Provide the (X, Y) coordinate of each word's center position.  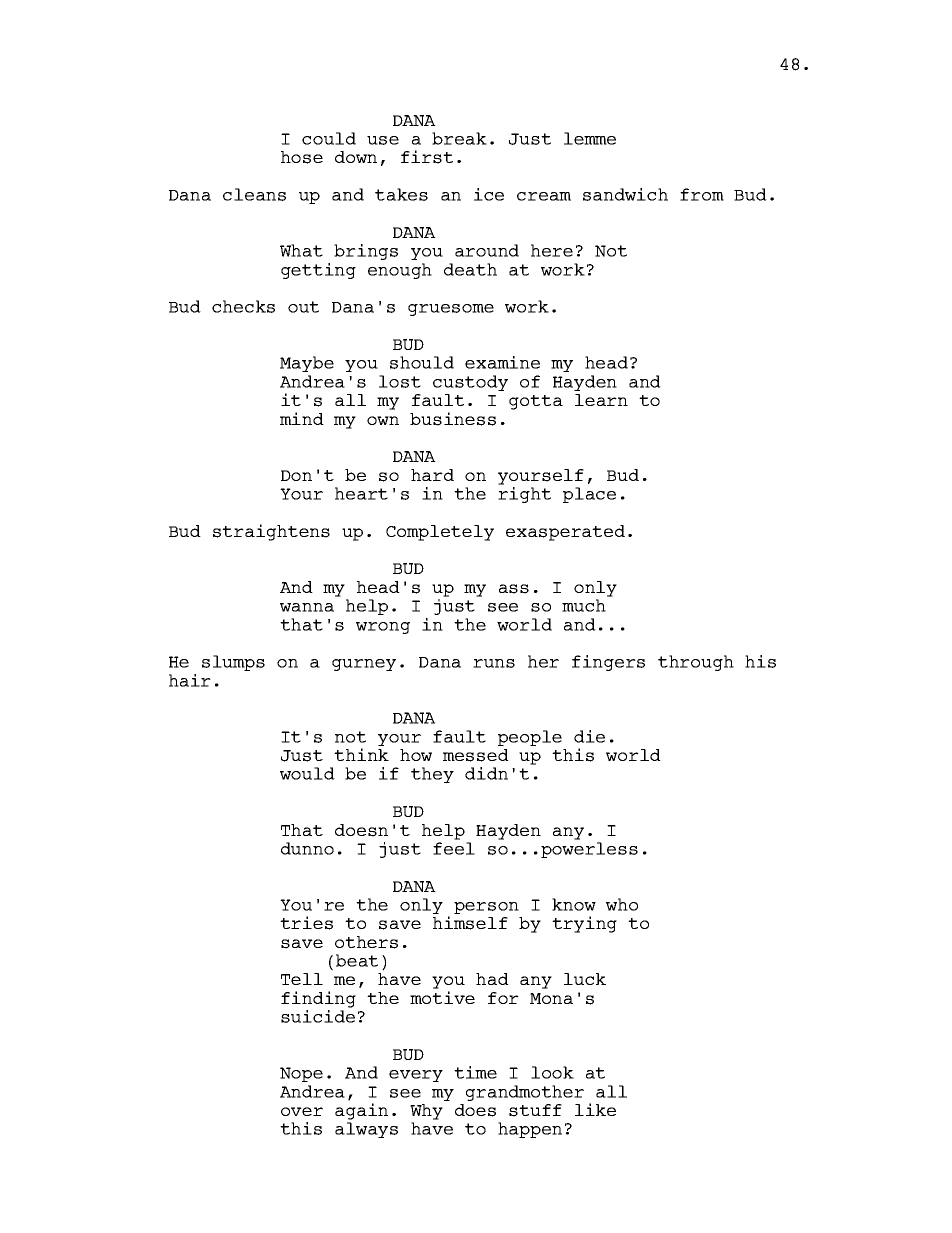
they (432, 775)
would (307, 773)
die (589, 736)
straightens (271, 532)
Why (426, 1112)
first (427, 157)
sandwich (625, 194)
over (302, 1111)
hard (432, 475)
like (595, 1109)
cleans (254, 194)
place (589, 495)
